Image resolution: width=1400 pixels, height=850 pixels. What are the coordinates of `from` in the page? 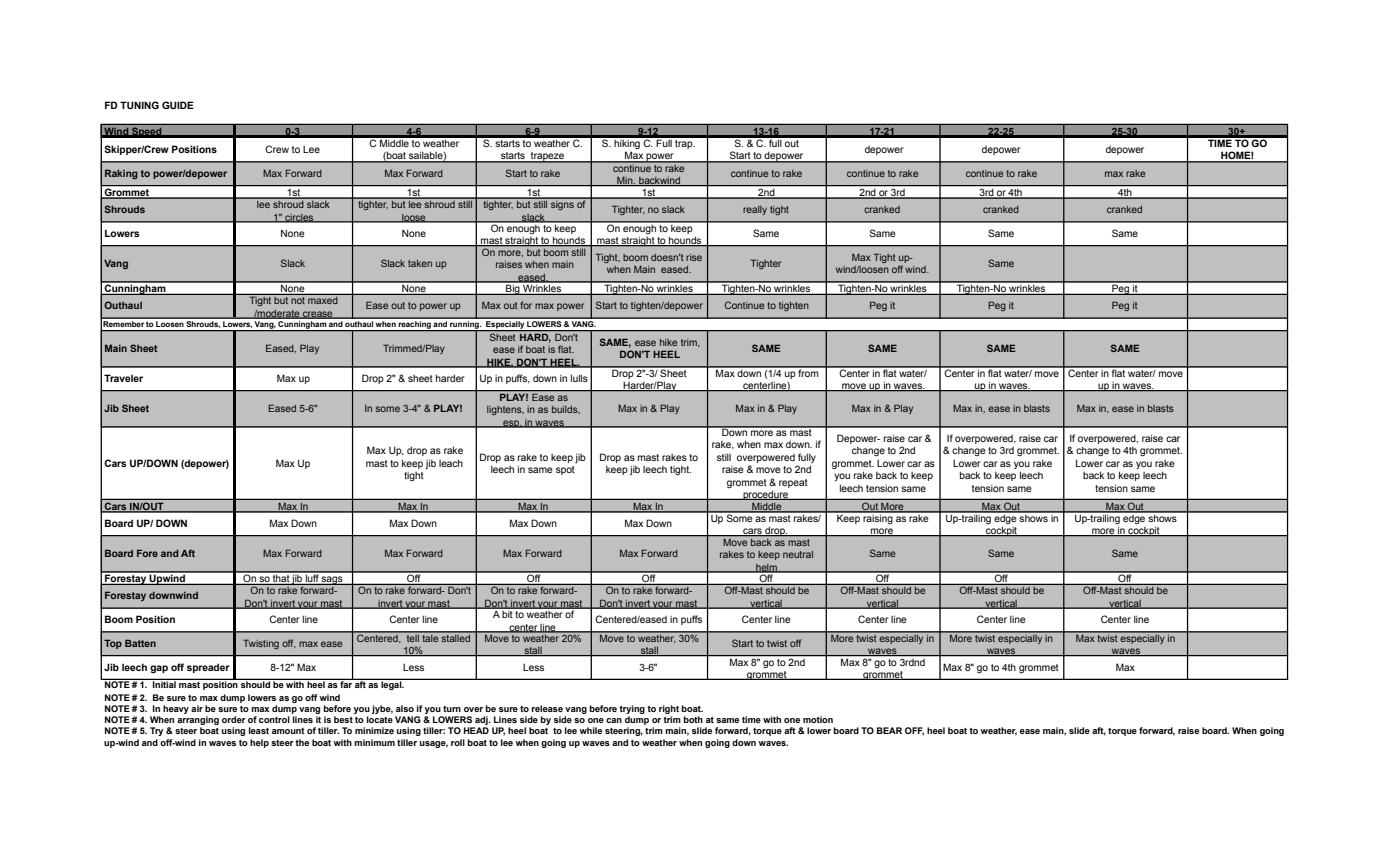 It's located at (809, 372).
